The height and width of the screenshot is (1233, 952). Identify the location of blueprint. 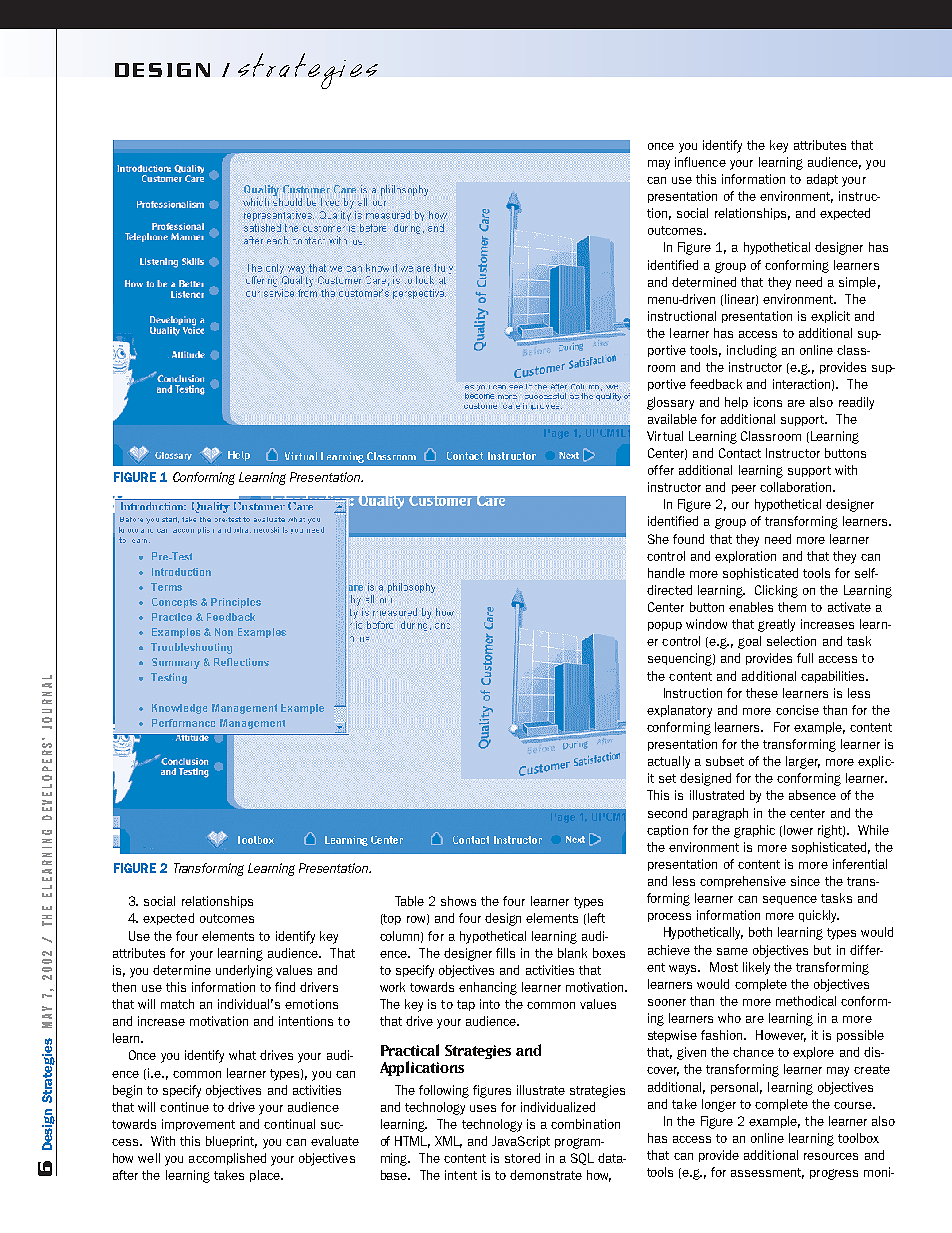
(231, 1142).
